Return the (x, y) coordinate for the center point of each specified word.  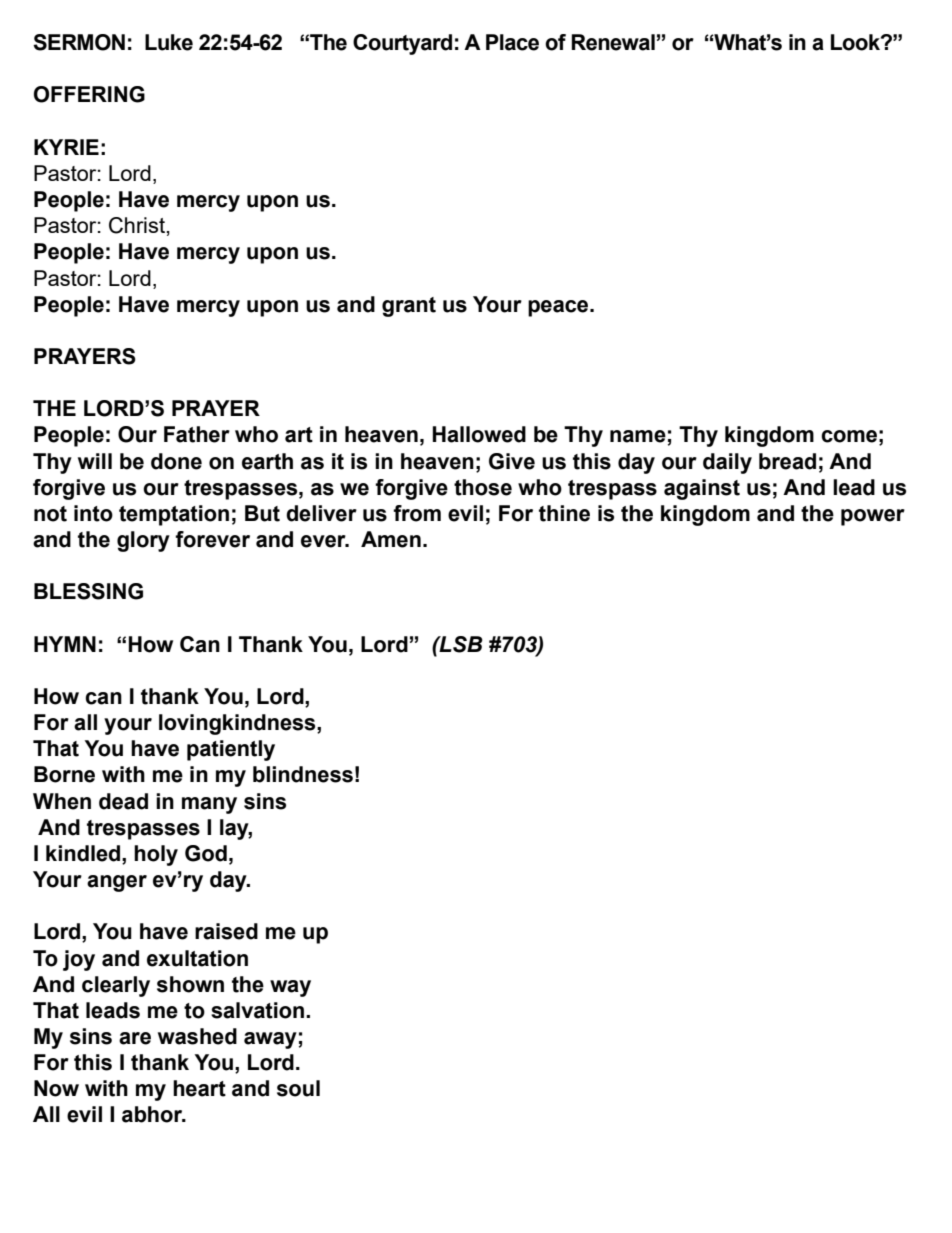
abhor (153, 1114)
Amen (391, 539)
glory (143, 541)
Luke (169, 42)
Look (856, 42)
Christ (137, 225)
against (702, 489)
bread (787, 461)
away (270, 1040)
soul (298, 1088)
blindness (303, 774)
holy (156, 855)
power (873, 517)
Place (512, 42)
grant (409, 307)
